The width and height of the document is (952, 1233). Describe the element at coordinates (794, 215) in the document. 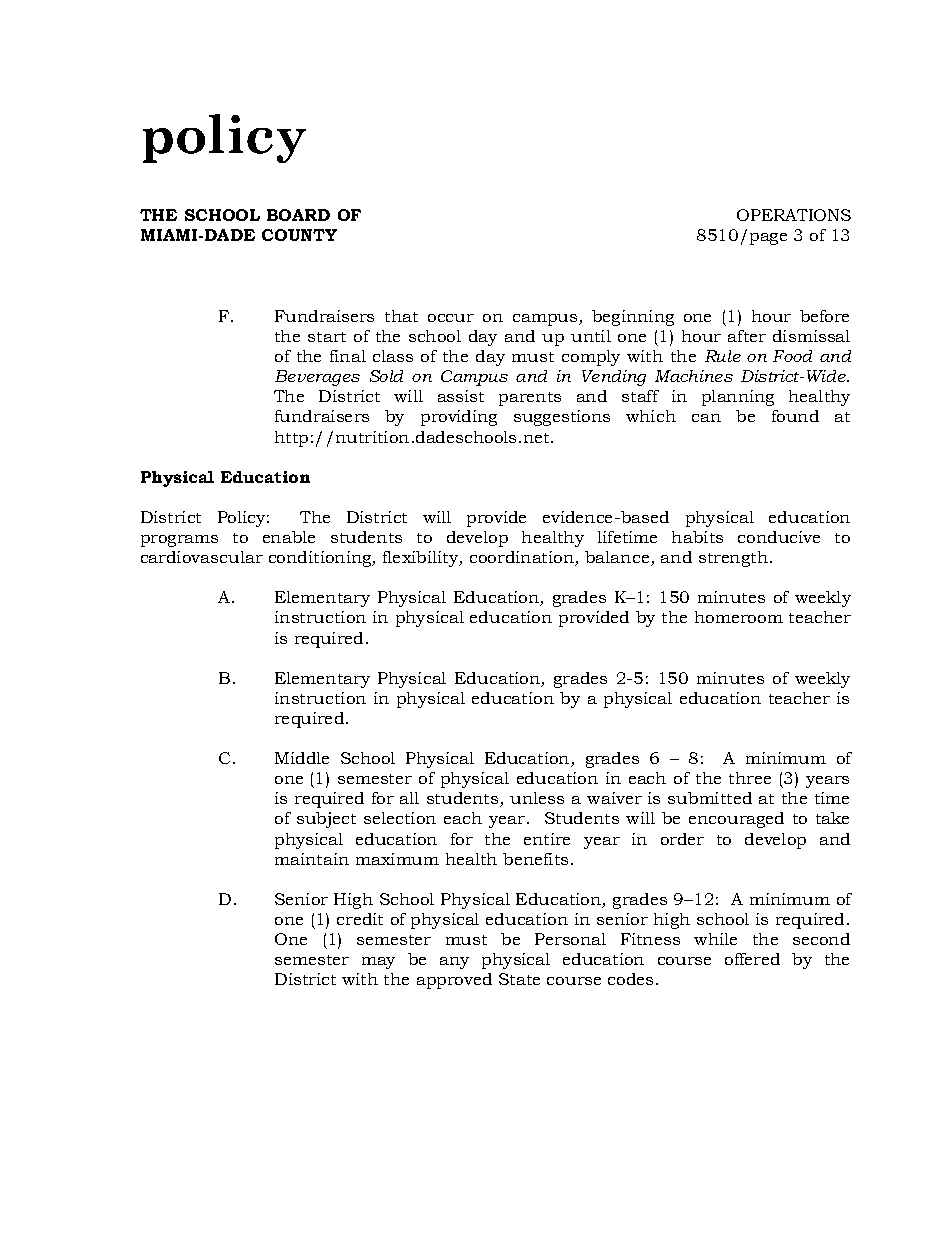

I see `OPERATIONS` at that location.
